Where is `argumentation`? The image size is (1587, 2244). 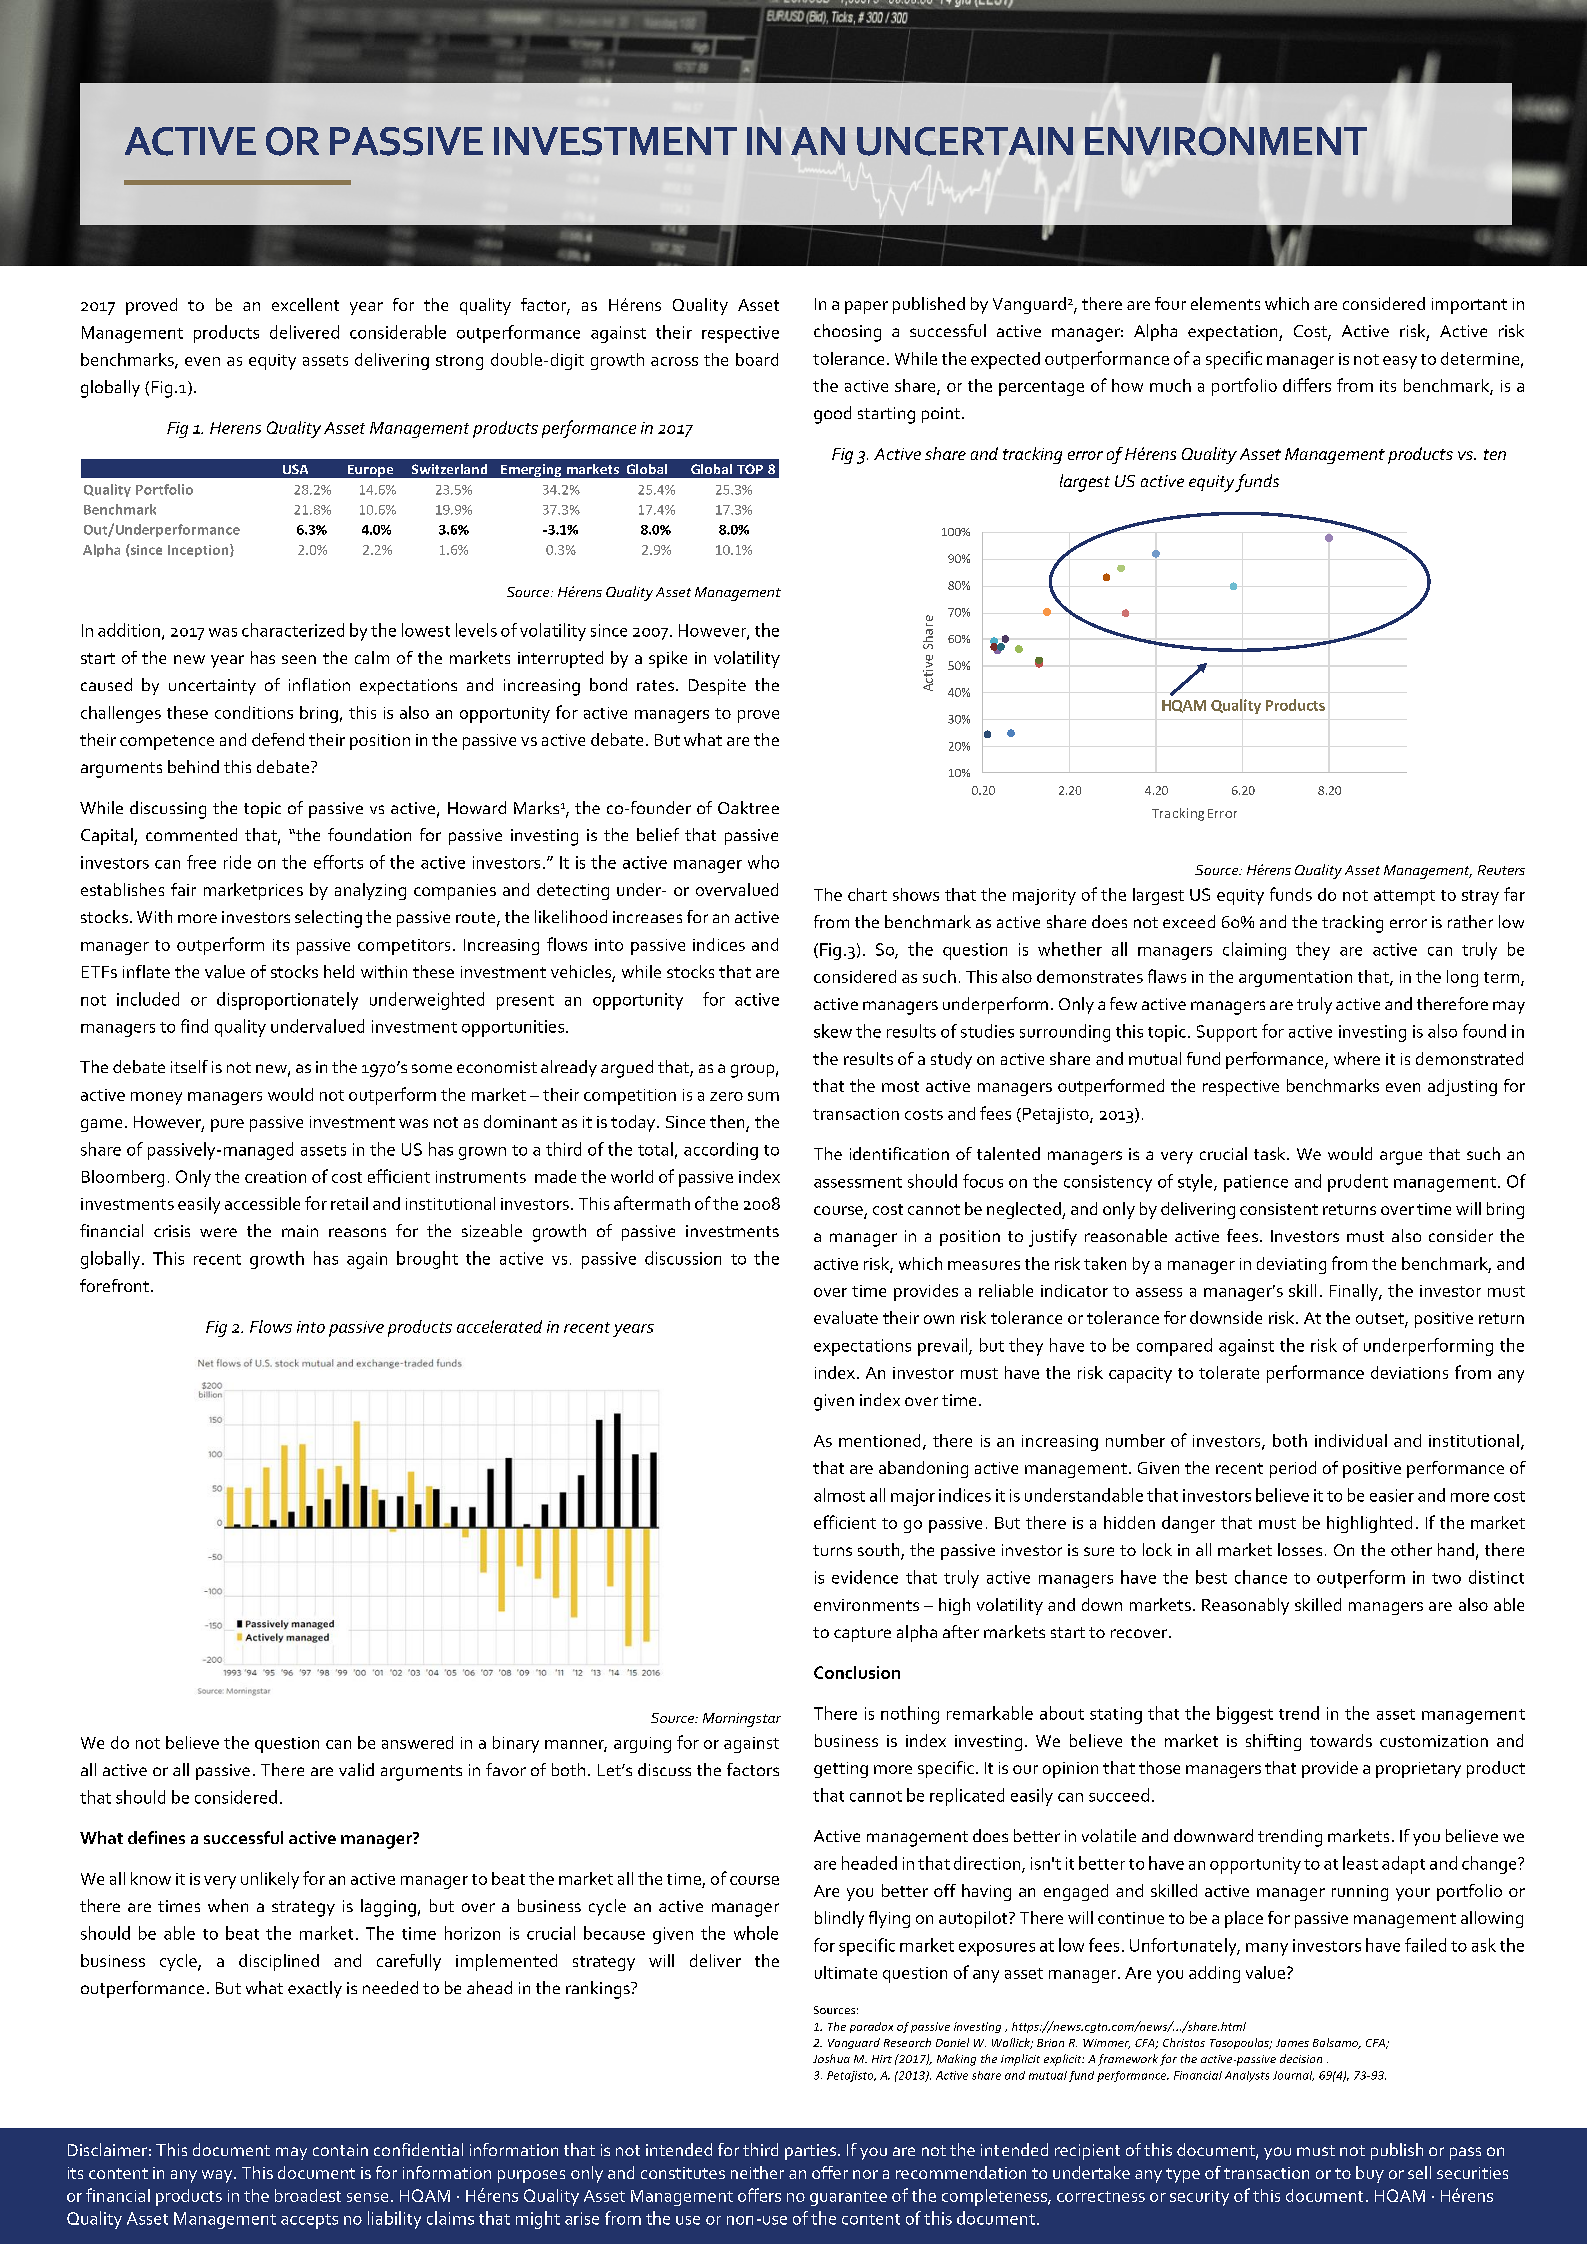
argumentation is located at coordinates (1295, 979).
